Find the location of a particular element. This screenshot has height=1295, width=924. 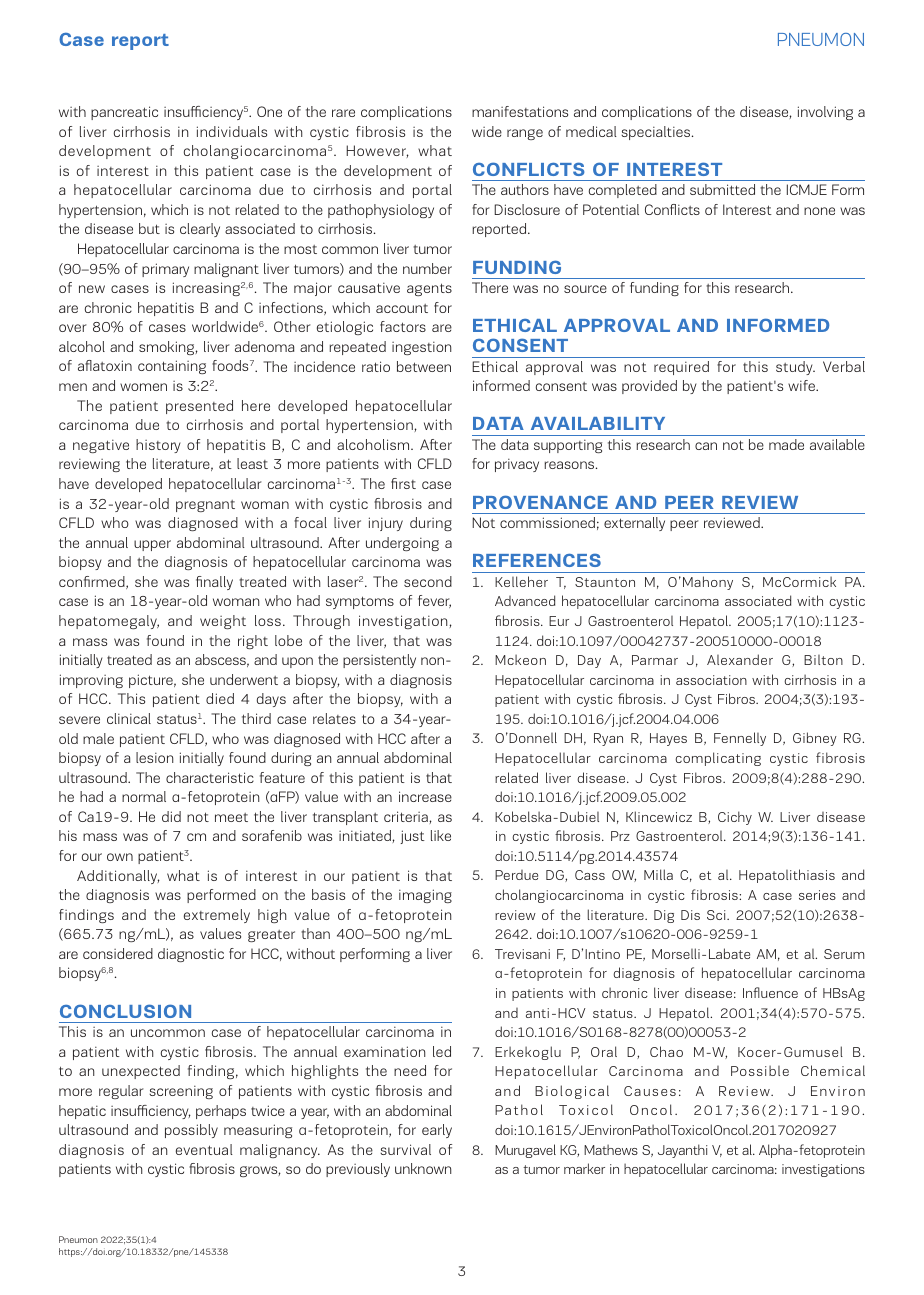

range is located at coordinates (525, 134).
